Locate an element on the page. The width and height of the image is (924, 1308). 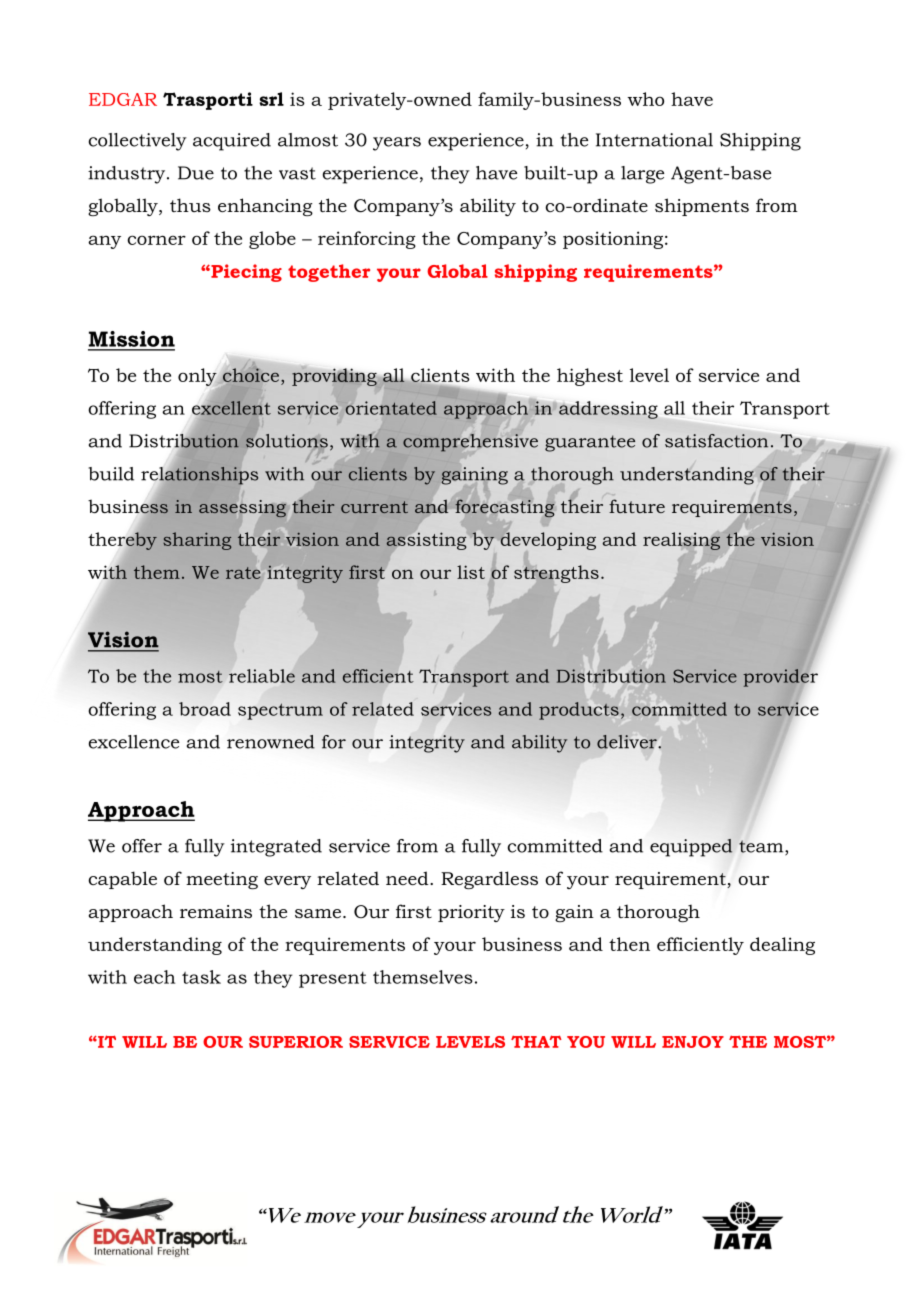
acquired is located at coordinates (232, 142).
